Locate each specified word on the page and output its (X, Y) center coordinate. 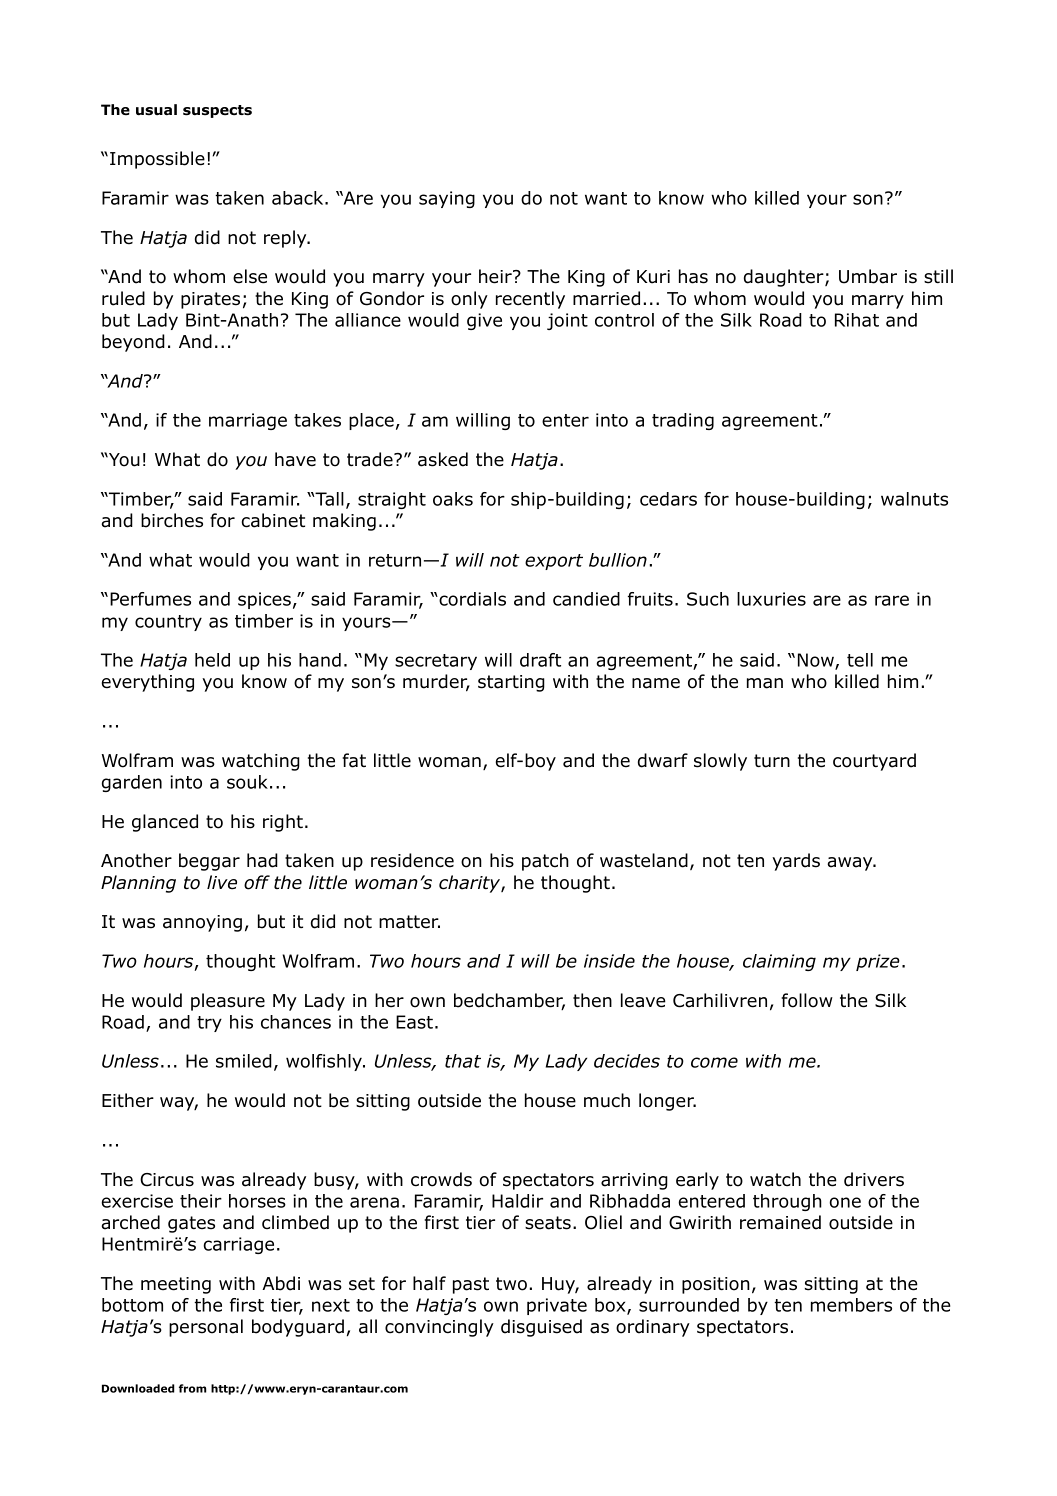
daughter (785, 278)
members (851, 1305)
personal (206, 1328)
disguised (541, 1328)
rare (892, 600)
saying (447, 199)
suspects (217, 111)
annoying (202, 923)
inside (609, 961)
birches (172, 520)
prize (878, 962)
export (554, 562)
